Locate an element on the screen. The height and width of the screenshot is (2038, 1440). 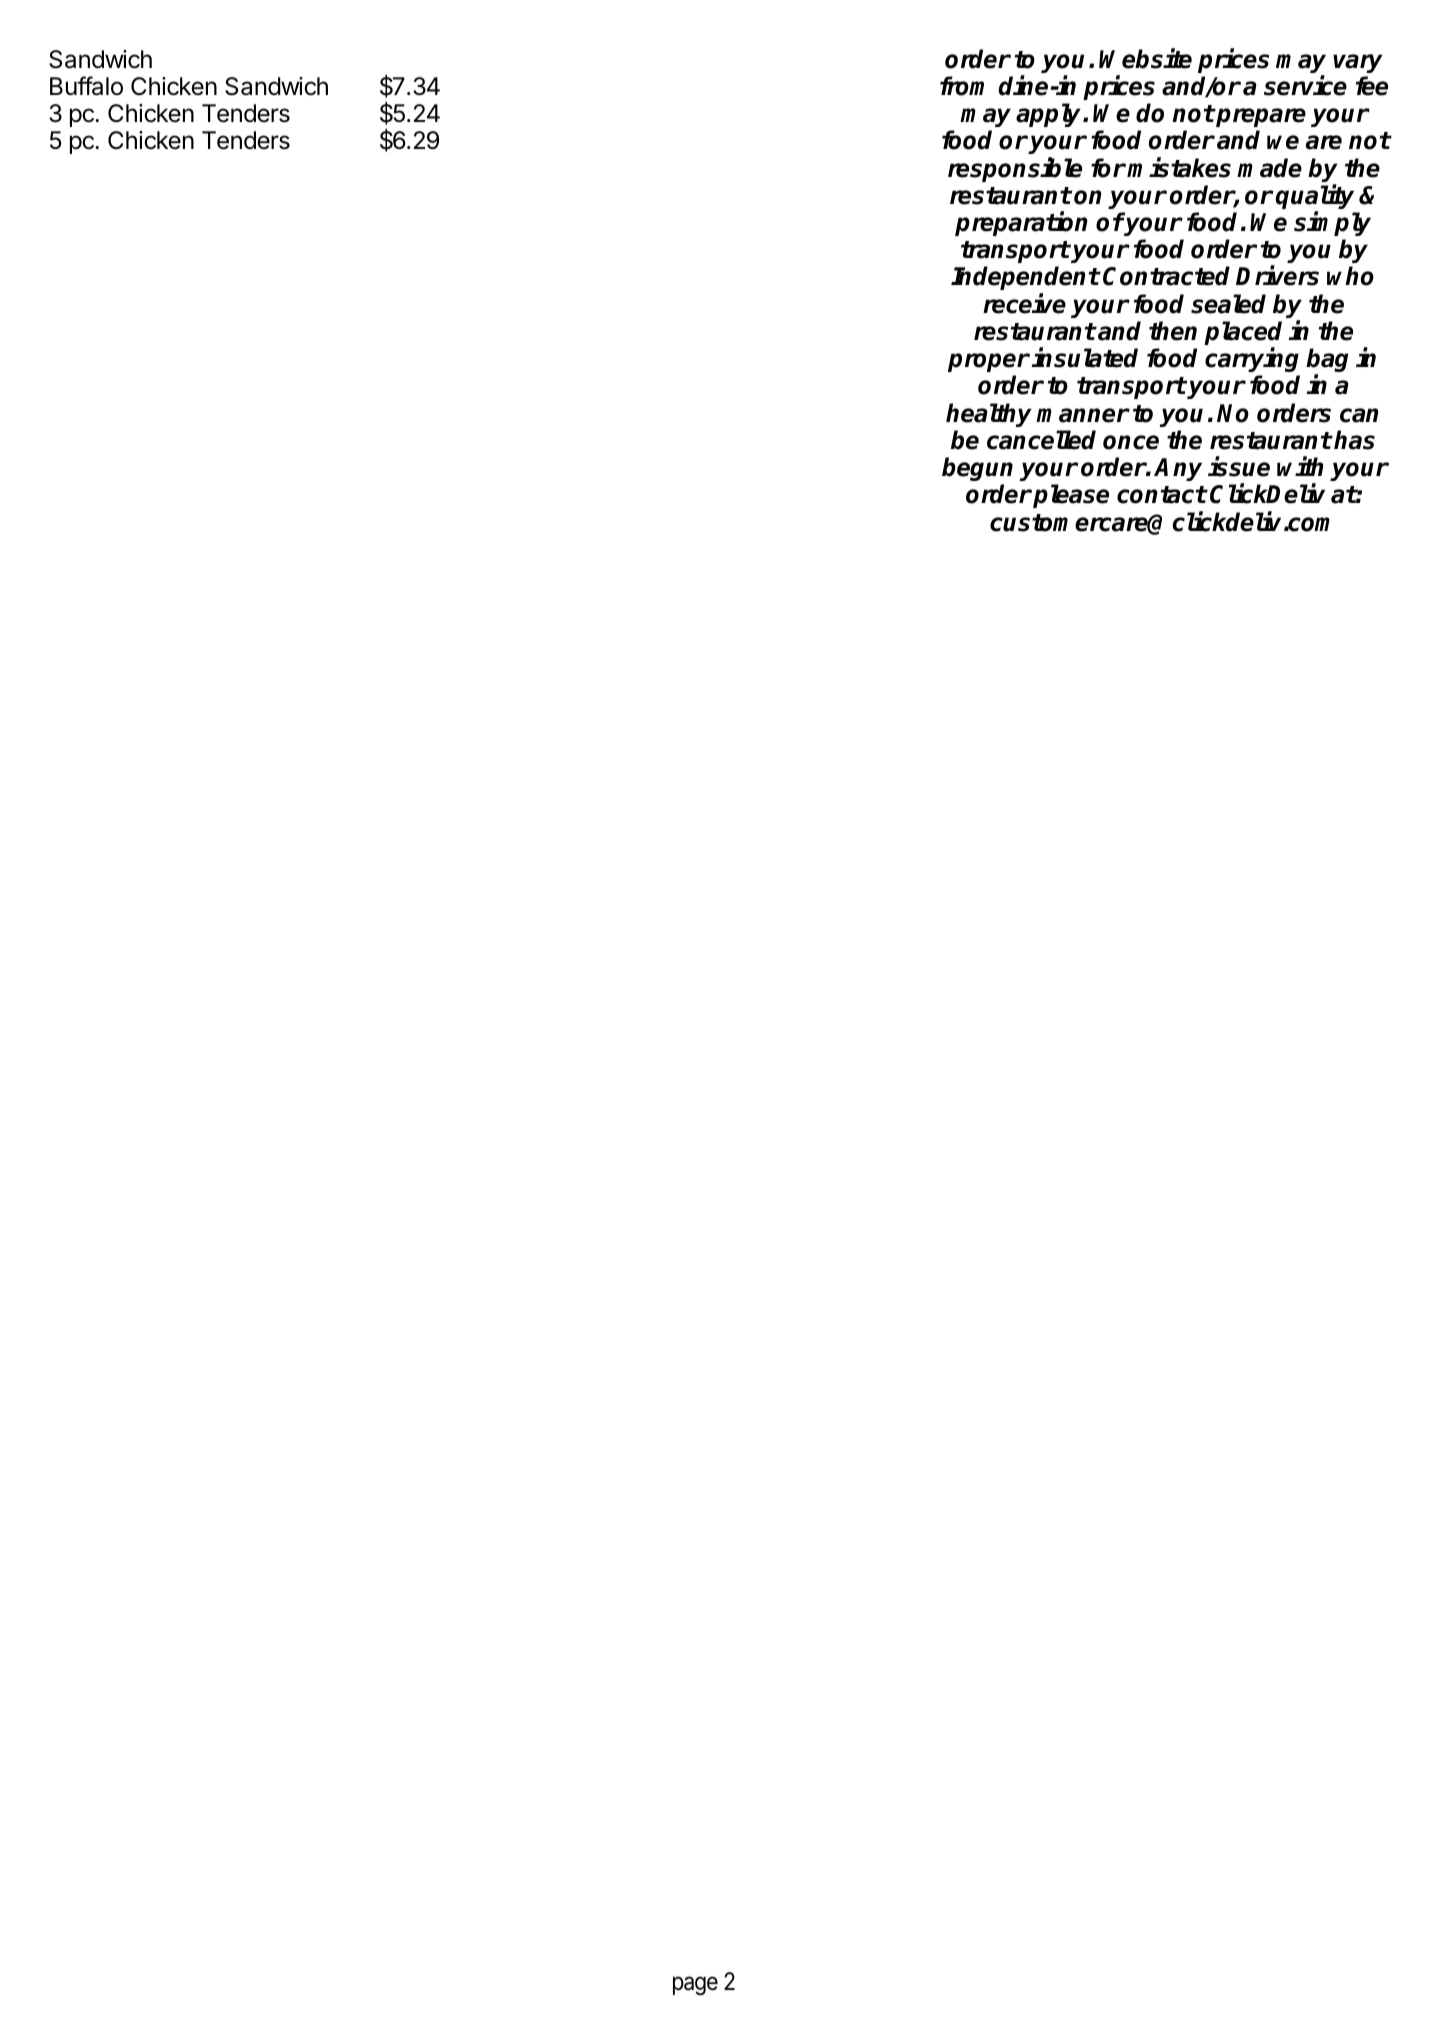
healthy is located at coordinates (989, 415).
